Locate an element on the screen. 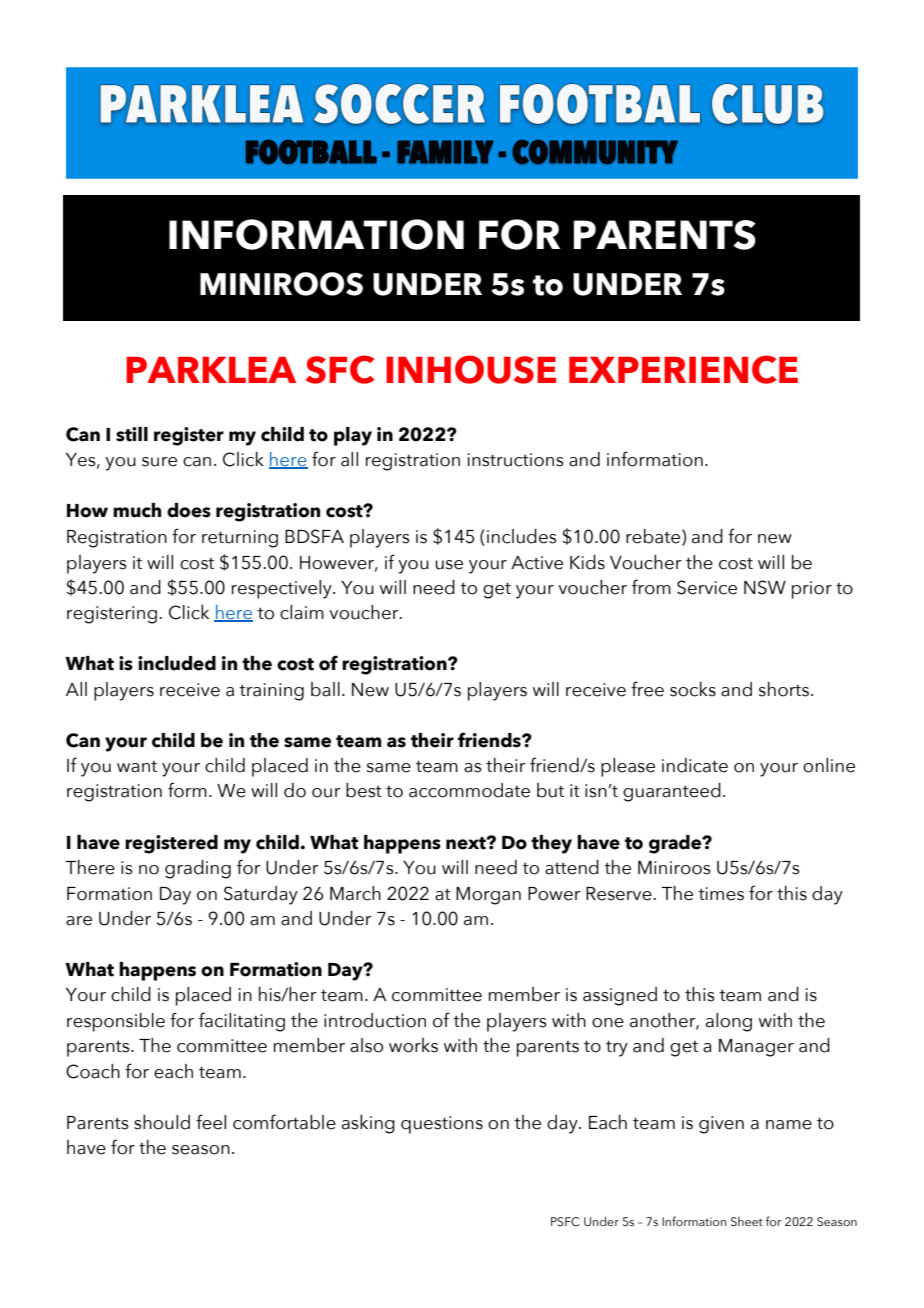  ball is located at coordinates (325, 689).
